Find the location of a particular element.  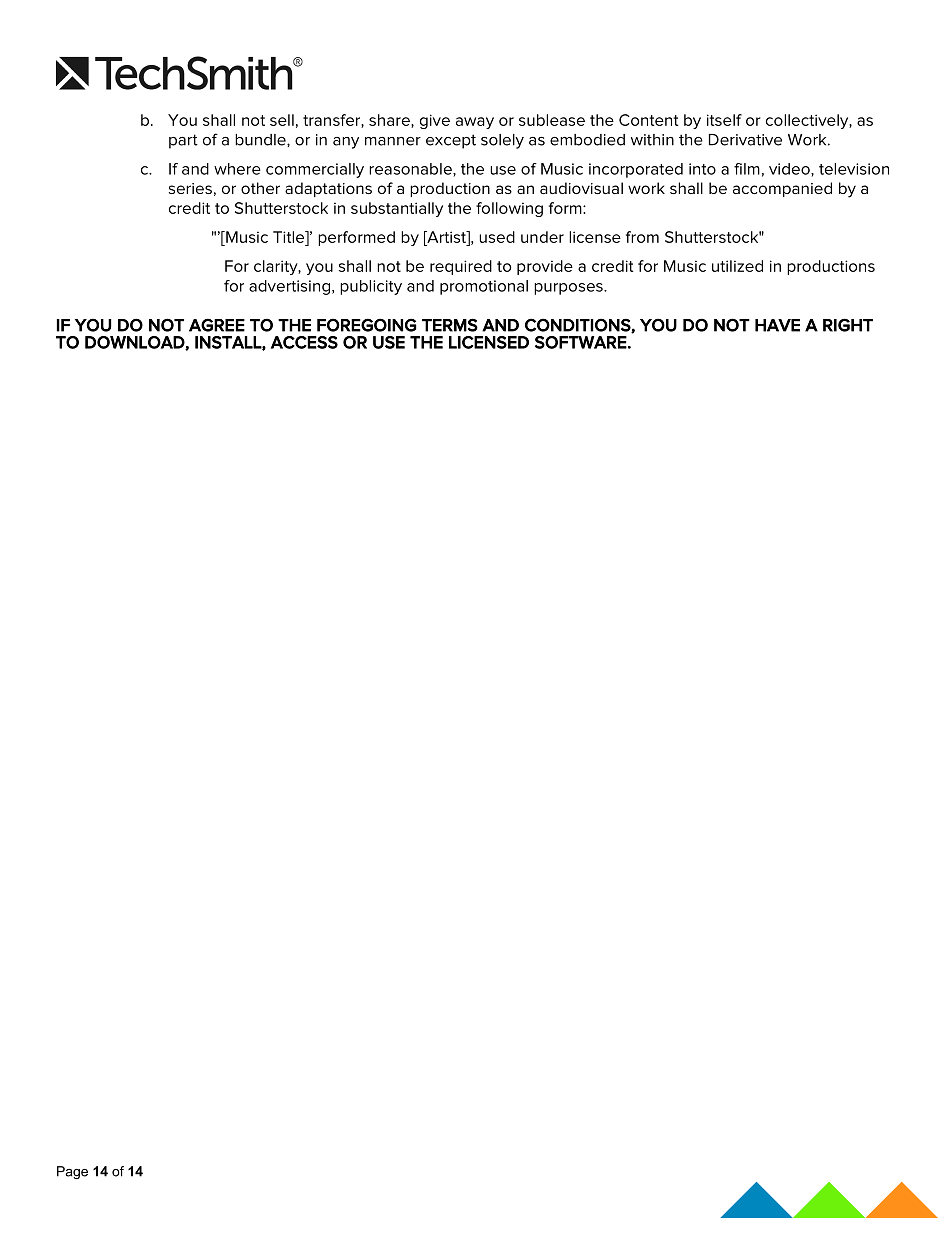

DOWNLOAD is located at coordinates (135, 343).
